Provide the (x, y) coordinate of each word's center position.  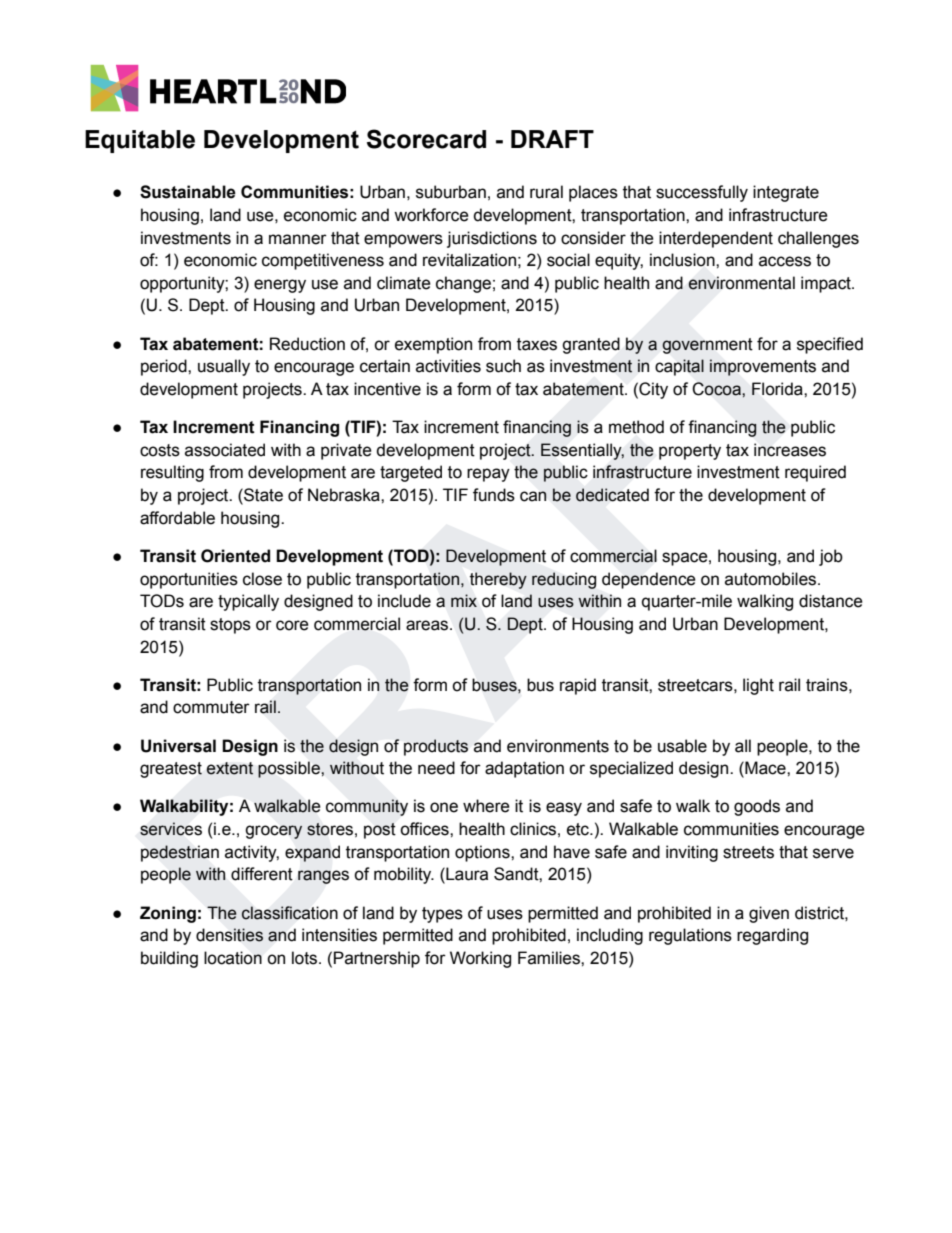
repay (488, 475)
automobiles (772, 579)
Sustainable (188, 192)
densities (229, 935)
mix (464, 600)
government (707, 346)
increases (790, 450)
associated (225, 450)
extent (230, 768)
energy (280, 286)
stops (230, 626)
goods (757, 807)
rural (546, 192)
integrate (786, 193)
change (463, 284)
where (486, 806)
